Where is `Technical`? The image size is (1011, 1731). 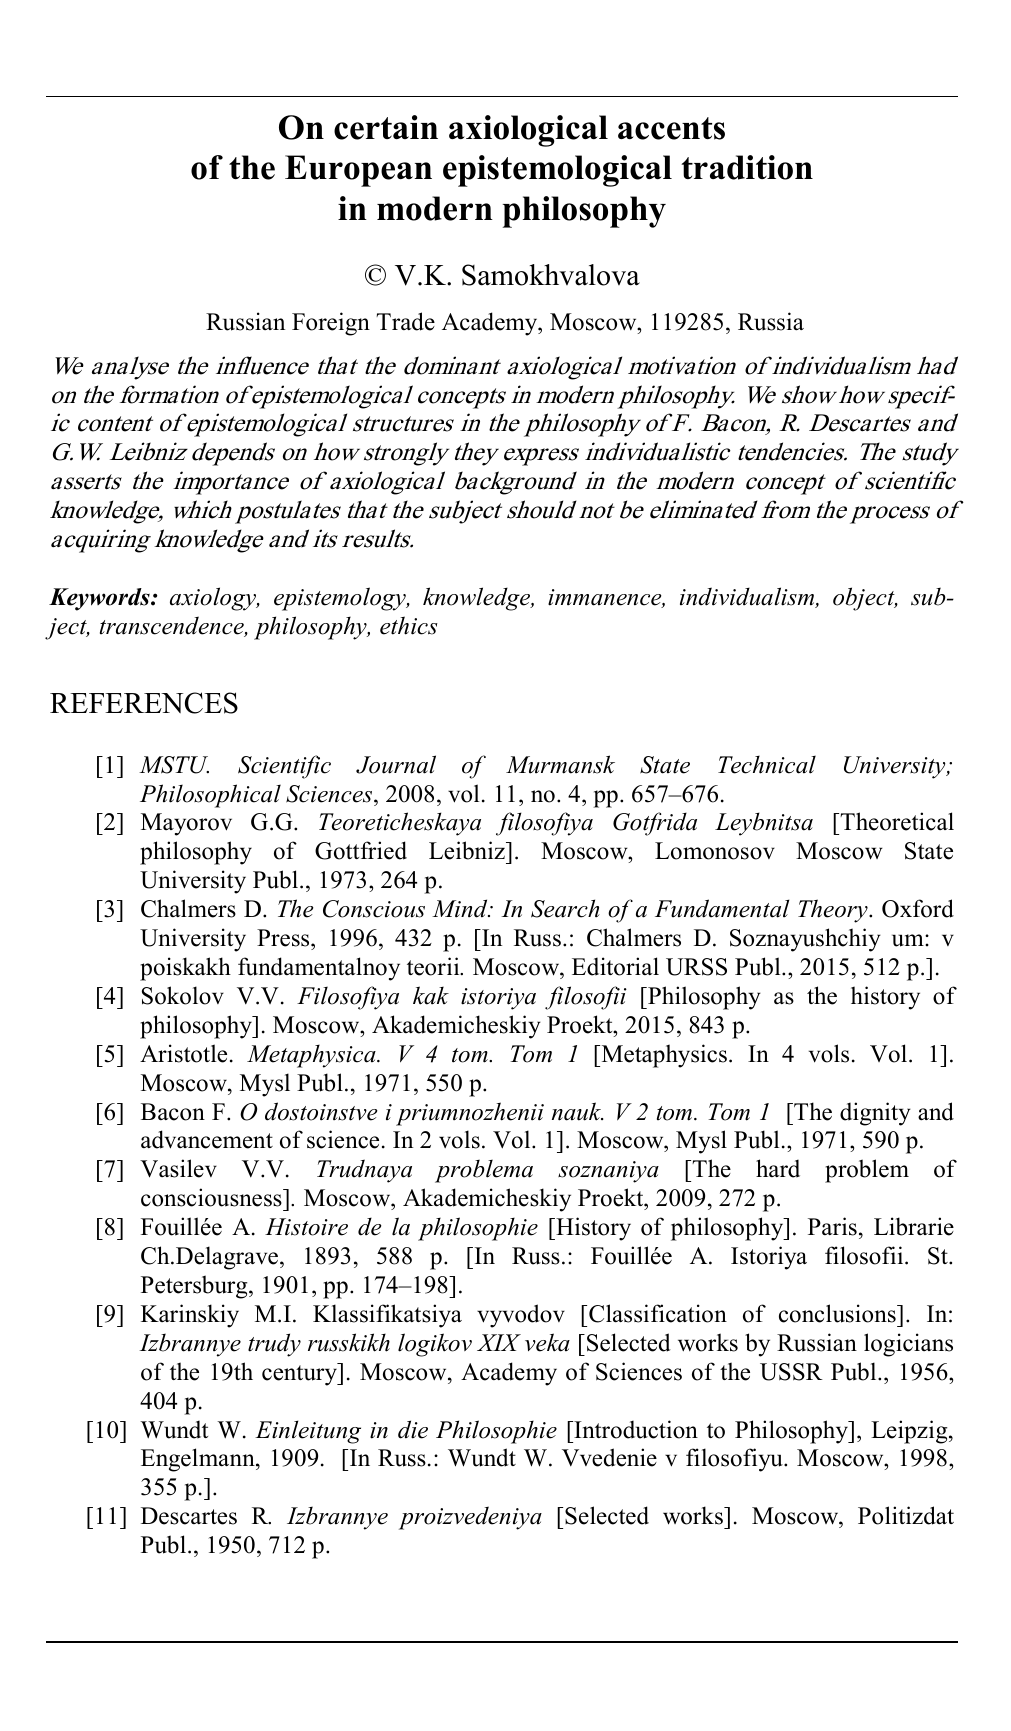 Technical is located at coordinates (767, 764).
